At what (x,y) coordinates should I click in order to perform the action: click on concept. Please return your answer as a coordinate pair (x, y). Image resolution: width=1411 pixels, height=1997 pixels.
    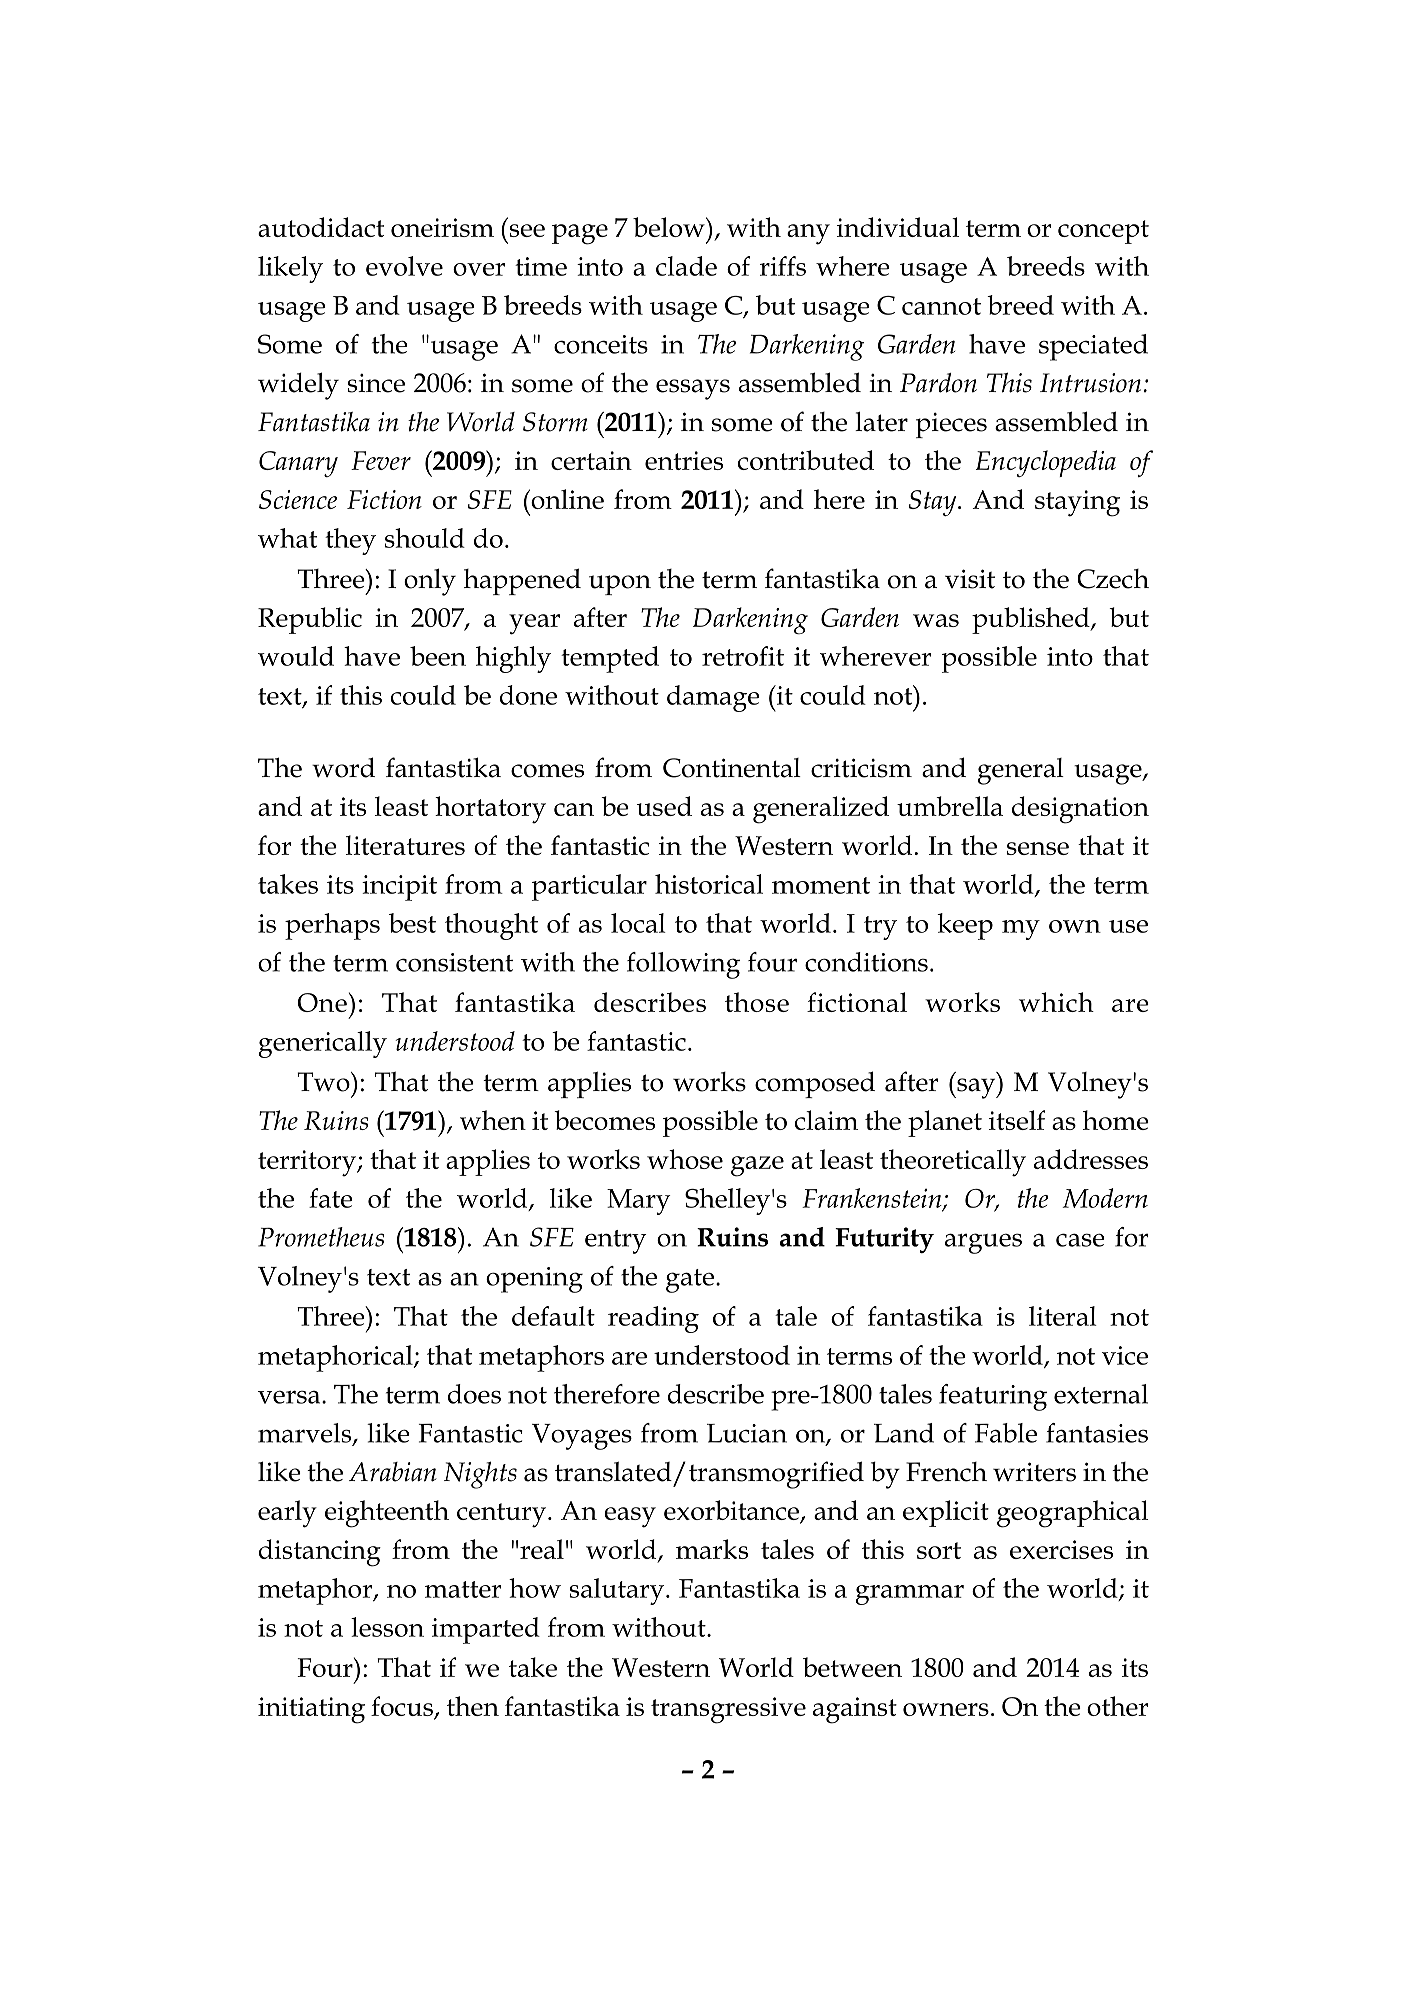
    Looking at the image, I should click on (1103, 232).
